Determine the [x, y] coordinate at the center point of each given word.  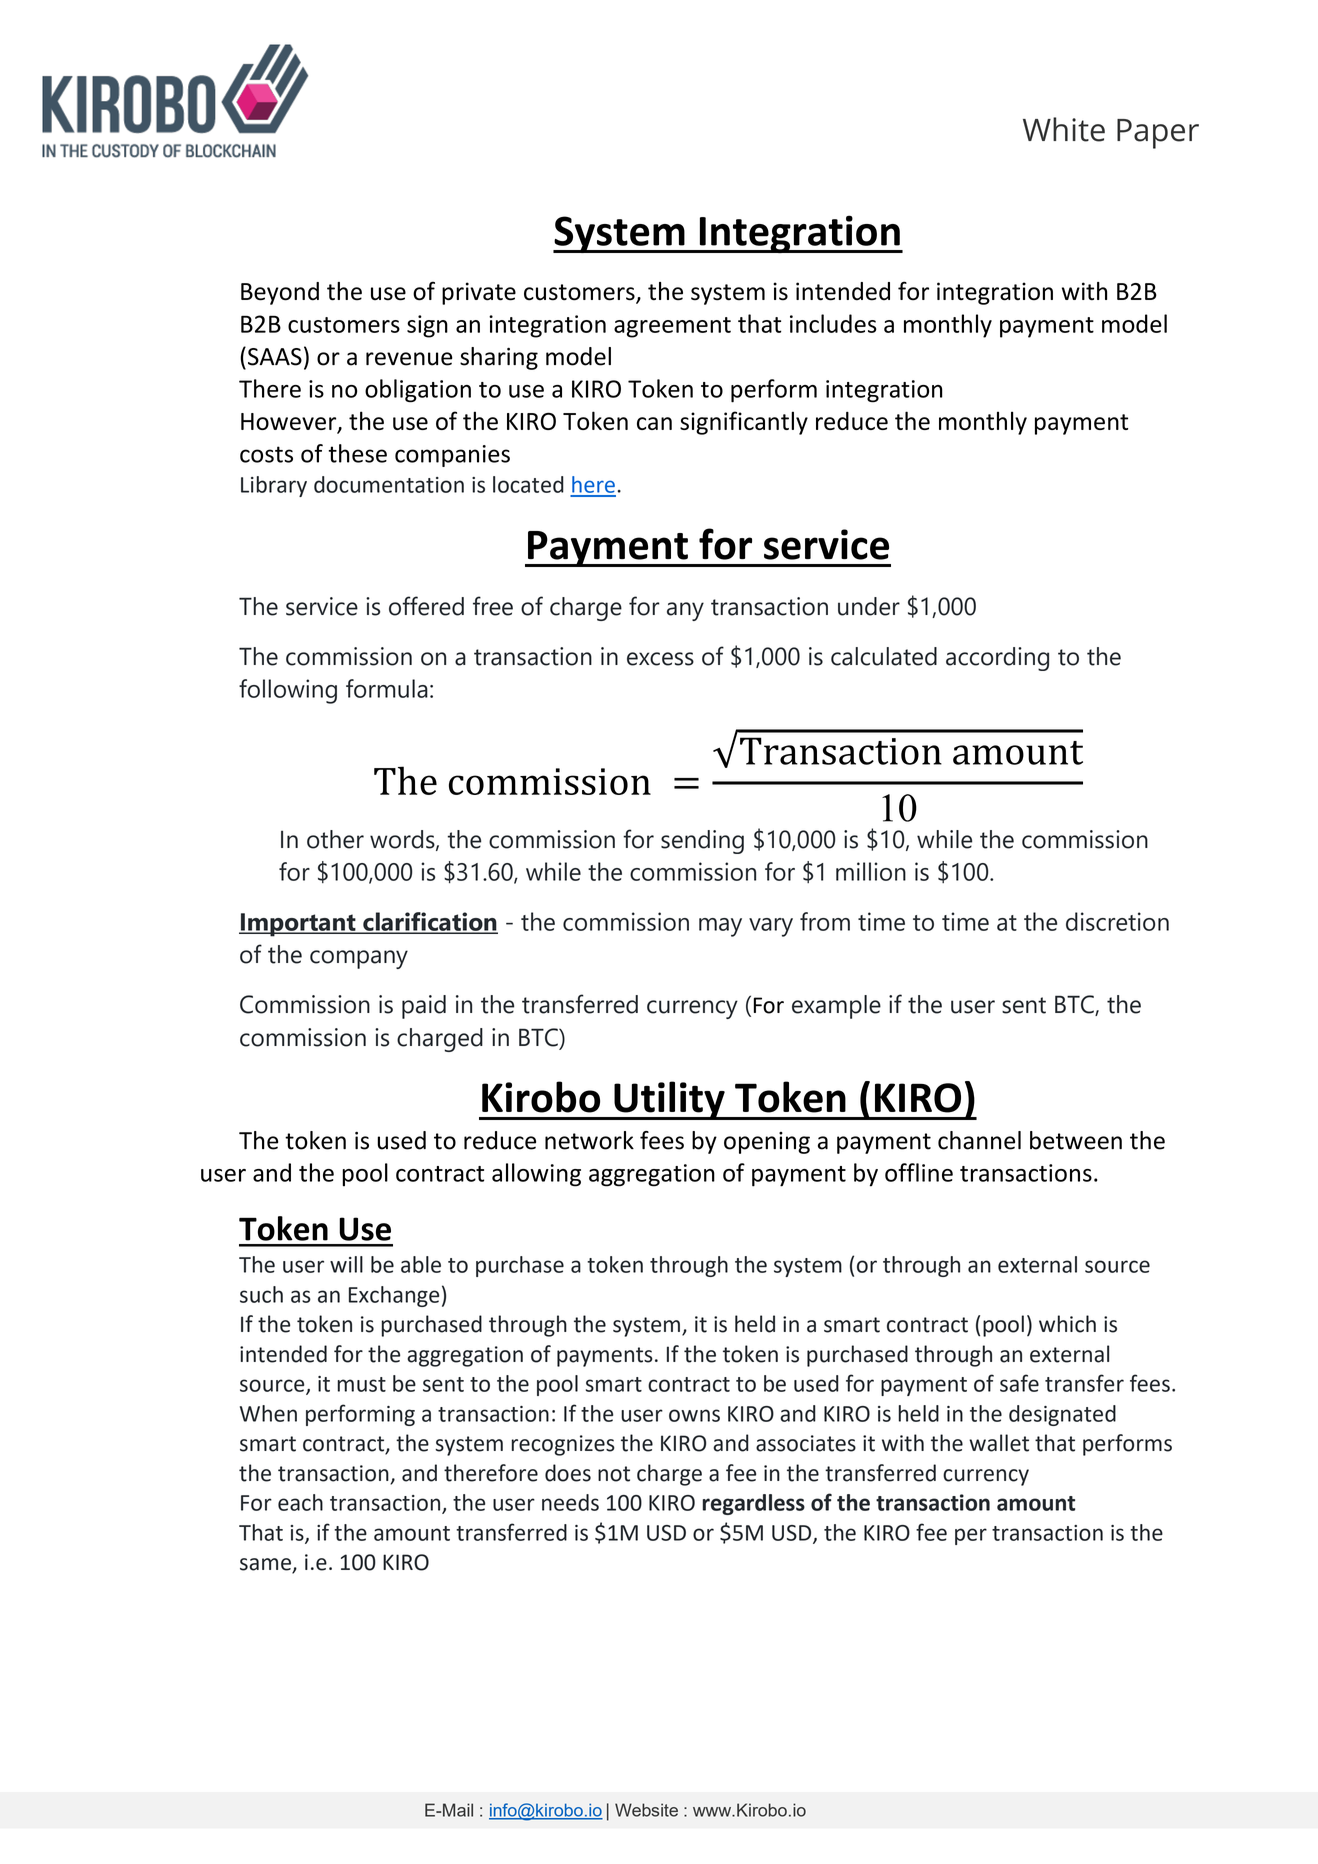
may [720, 927]
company [359, 959]
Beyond [280, 293]
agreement [672, 327]
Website [646, 1810]
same [266, 1565]
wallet [999, 1443]
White [1064, 129]
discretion [1117, 921]
